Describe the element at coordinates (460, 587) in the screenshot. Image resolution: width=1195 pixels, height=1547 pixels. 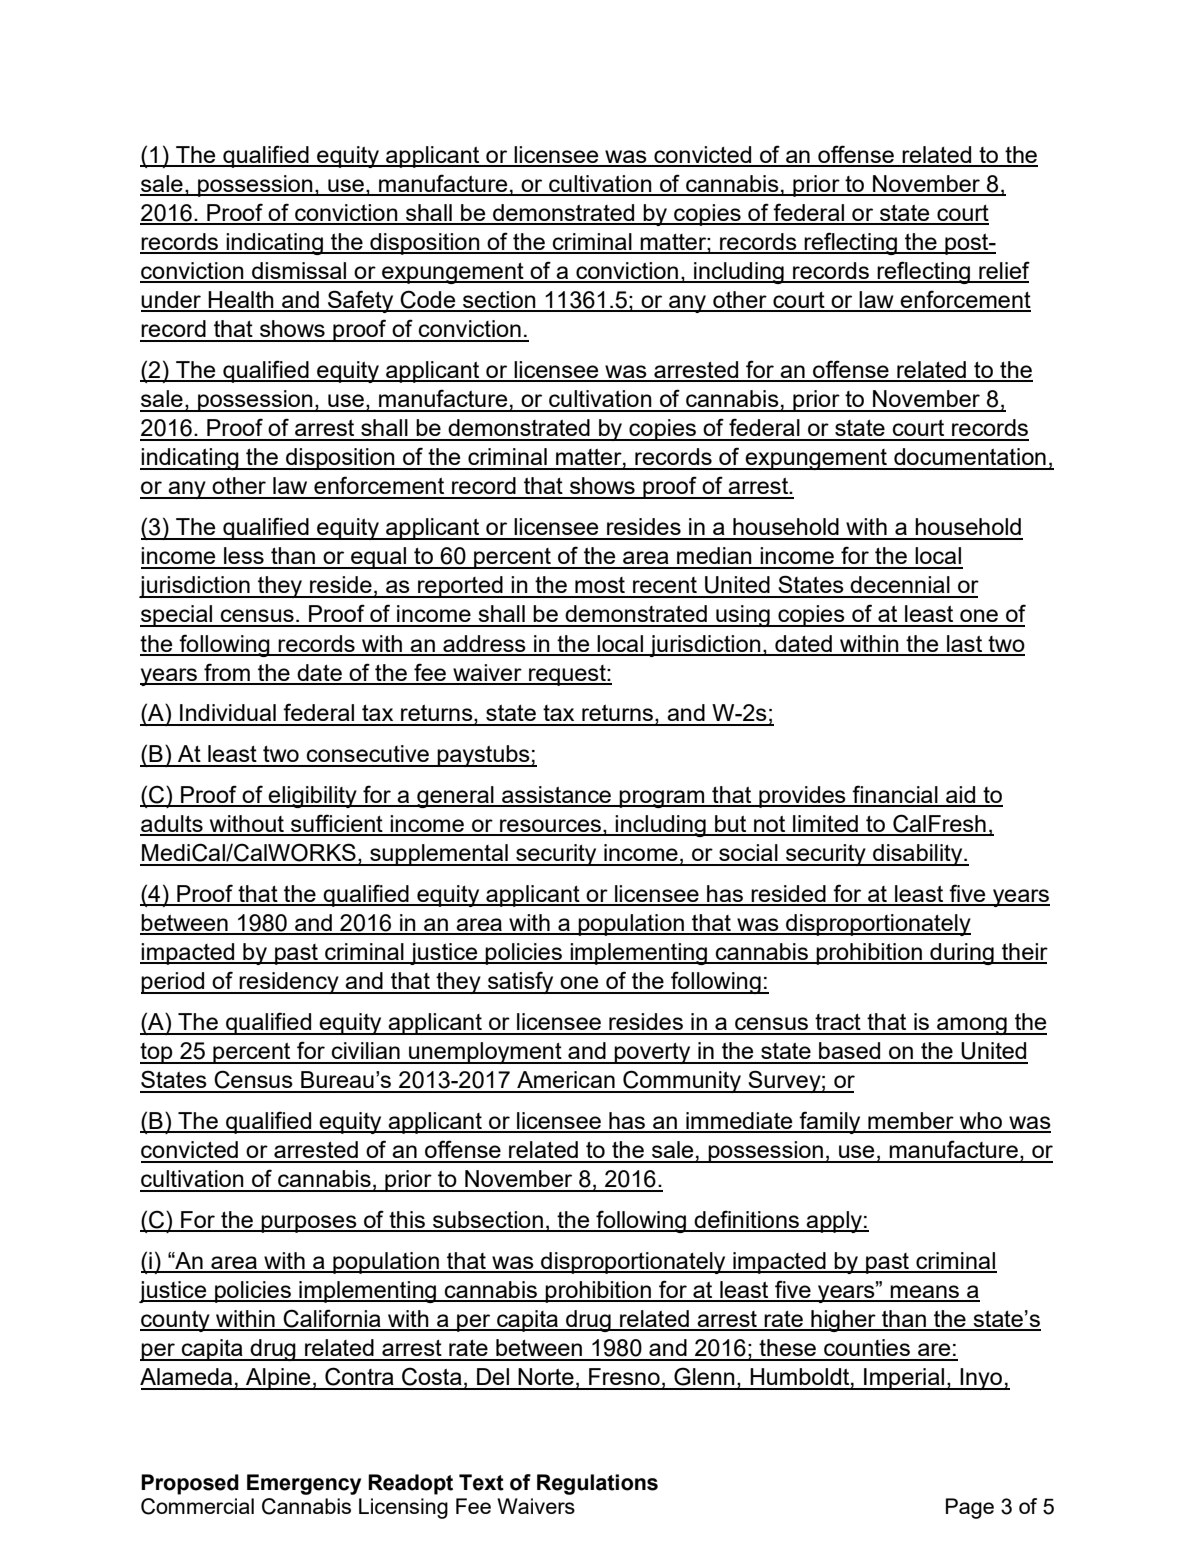
I see `reported` at that location.
